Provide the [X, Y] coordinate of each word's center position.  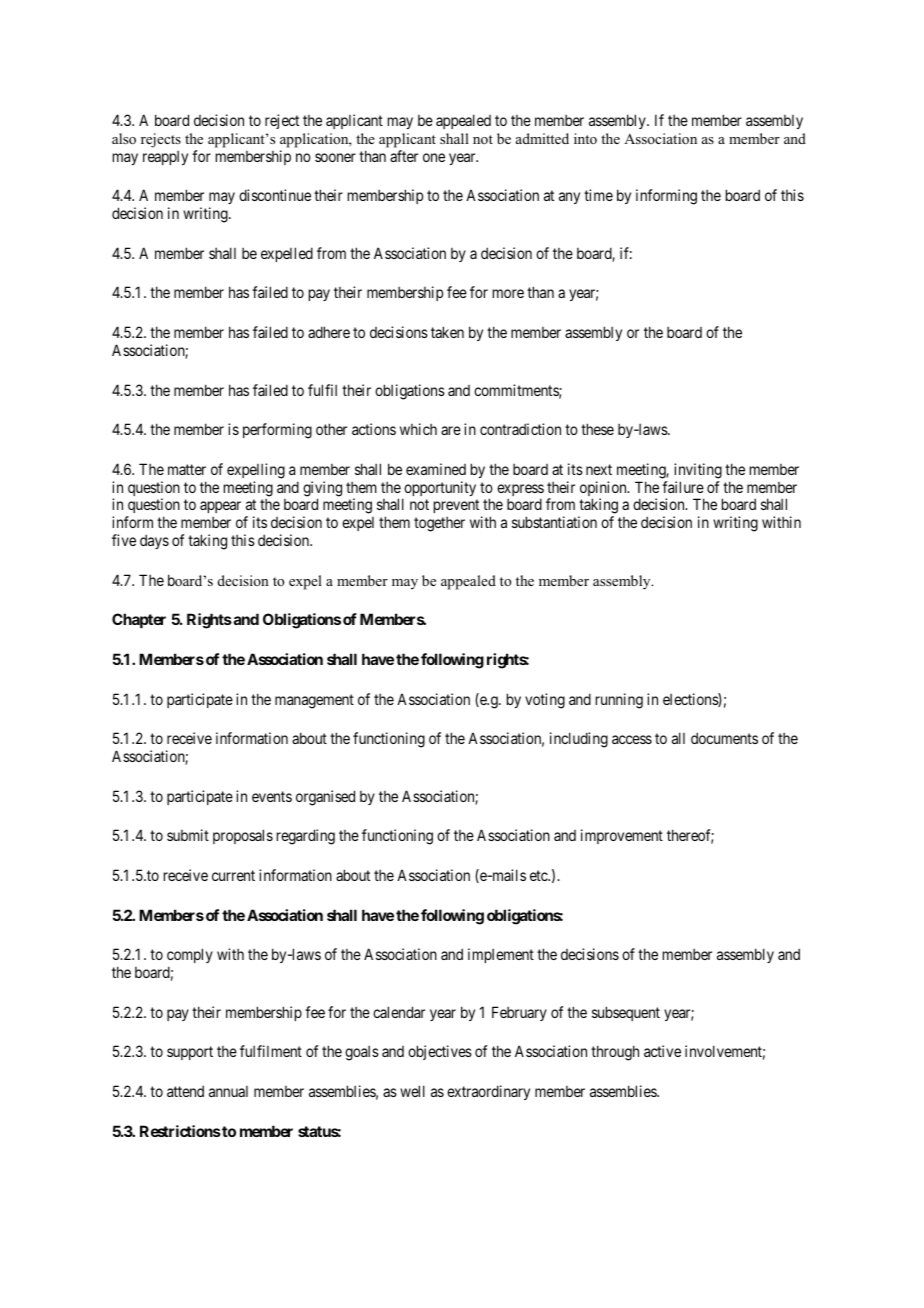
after [404, 156]
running [619, 701]
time [598, 195]
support [190, 1053]
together [439, 524]
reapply [165, 158]
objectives [440, 1052]
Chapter [139, 620]
